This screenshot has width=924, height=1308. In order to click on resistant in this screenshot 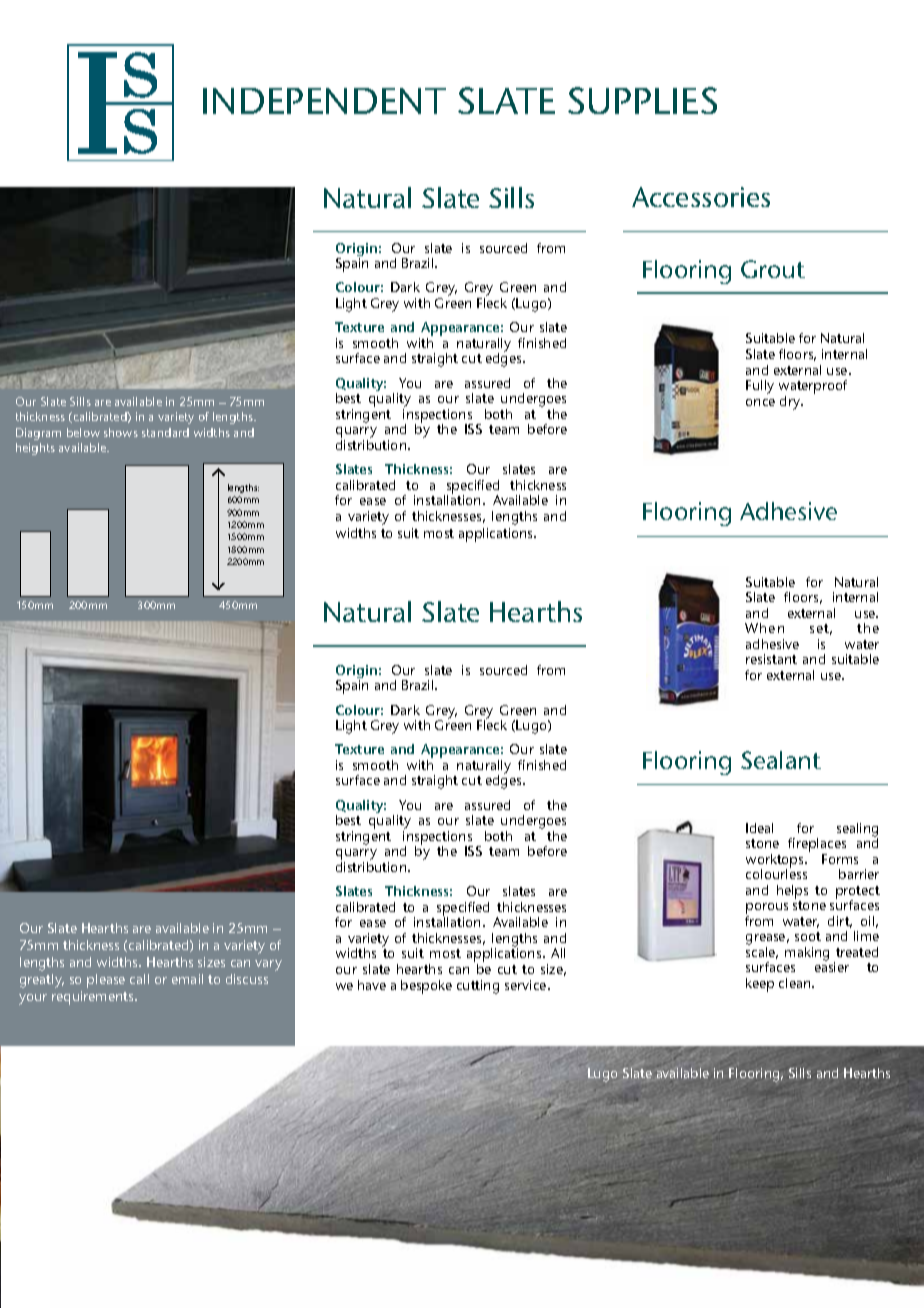, I will do `click(771, 659)`.
